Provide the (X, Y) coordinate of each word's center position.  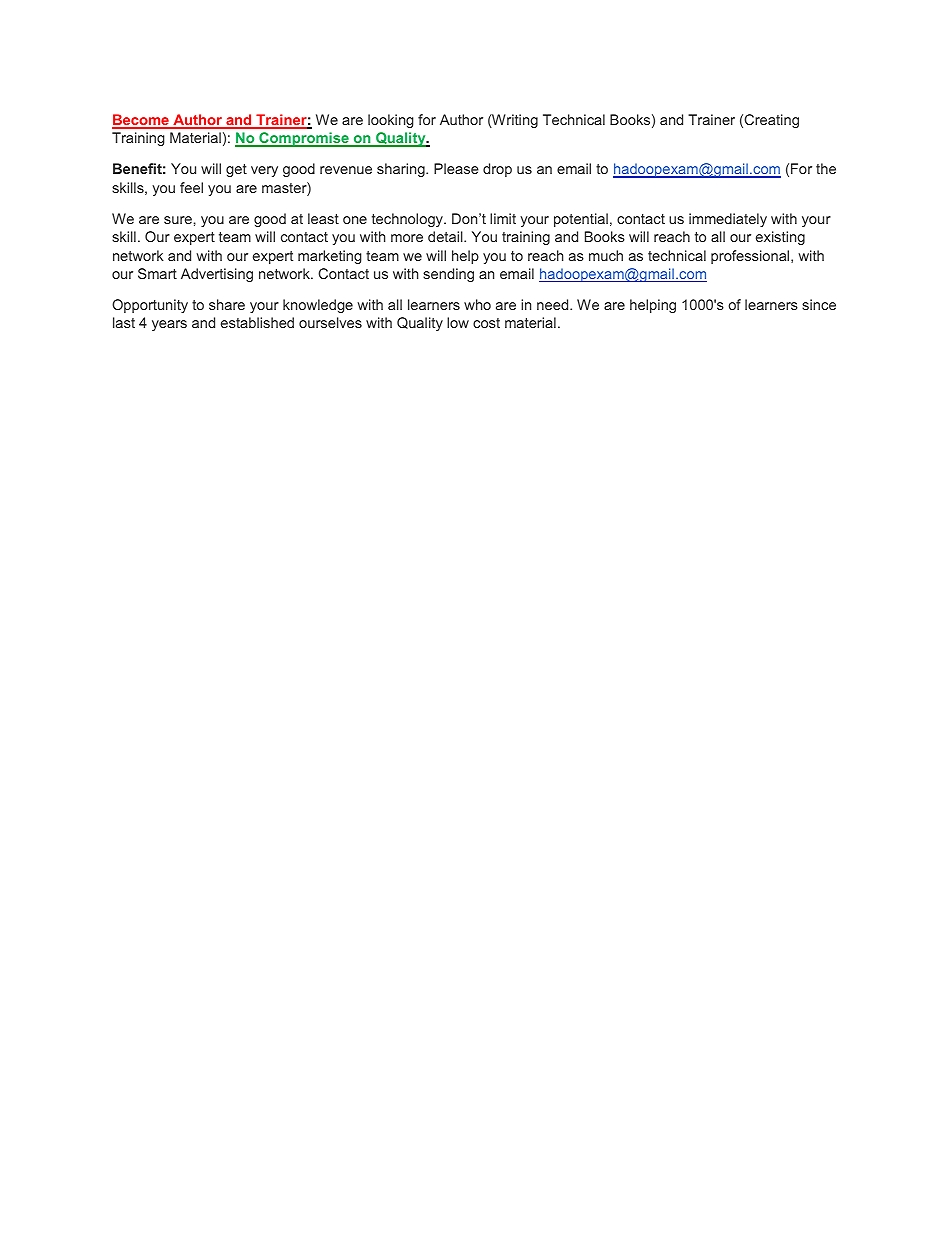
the (826, 168)
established (257, 322)
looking (391, 121)
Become (141, 121)
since (819, 304)
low (458, 322)
